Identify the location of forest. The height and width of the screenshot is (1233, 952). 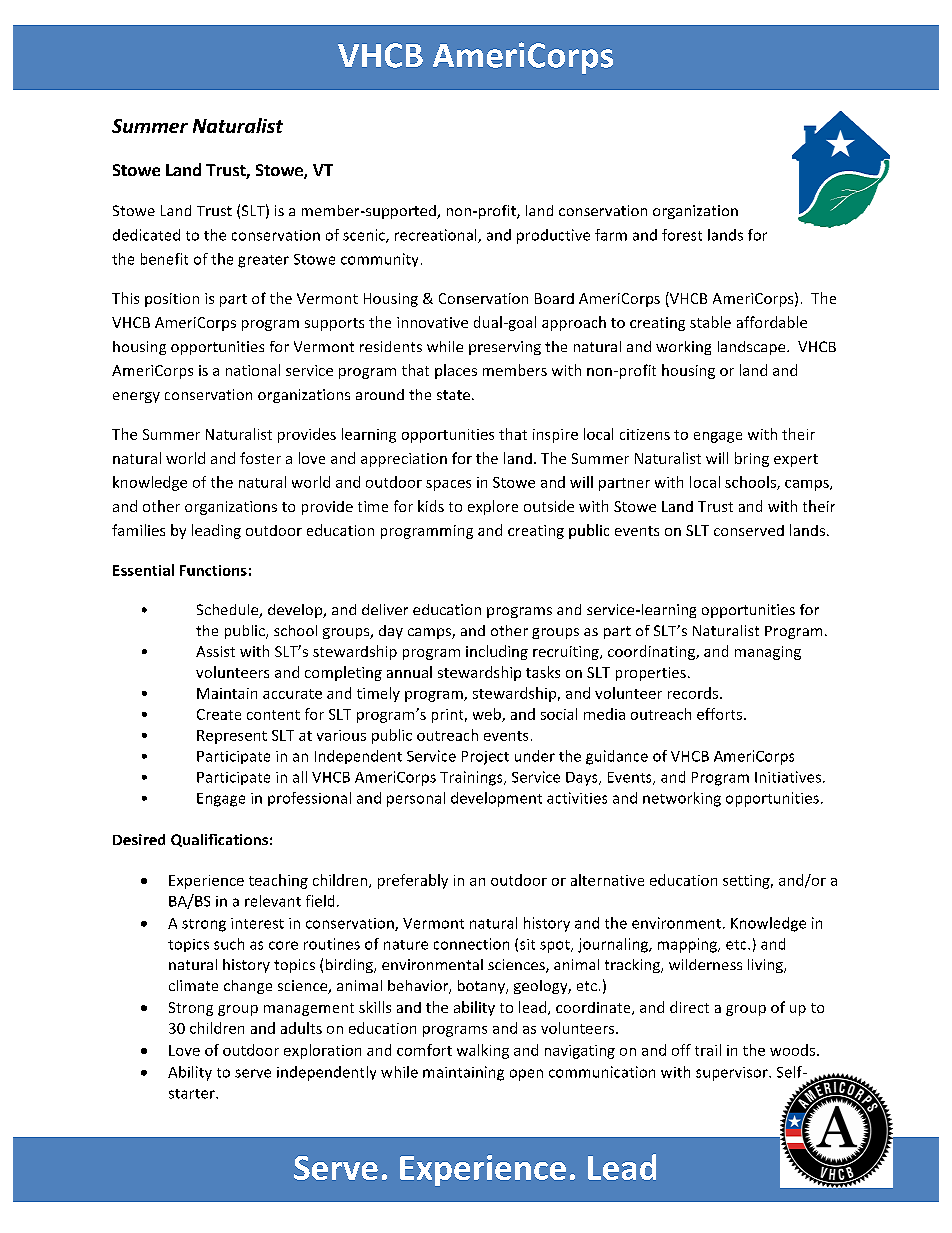
(682, 235).
